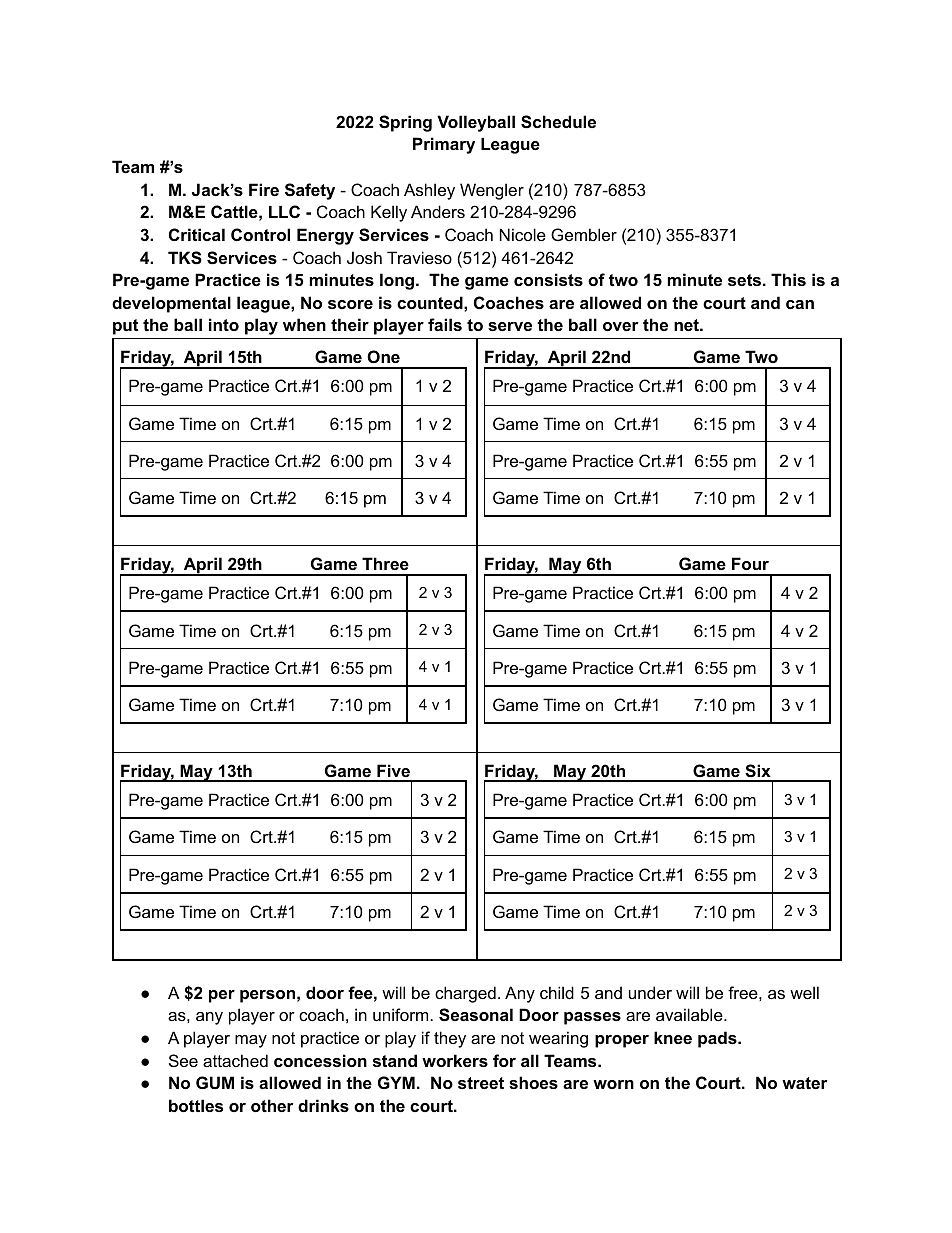 This page has height=1233, width=952. I want to click on charged, so click(465, 994).
